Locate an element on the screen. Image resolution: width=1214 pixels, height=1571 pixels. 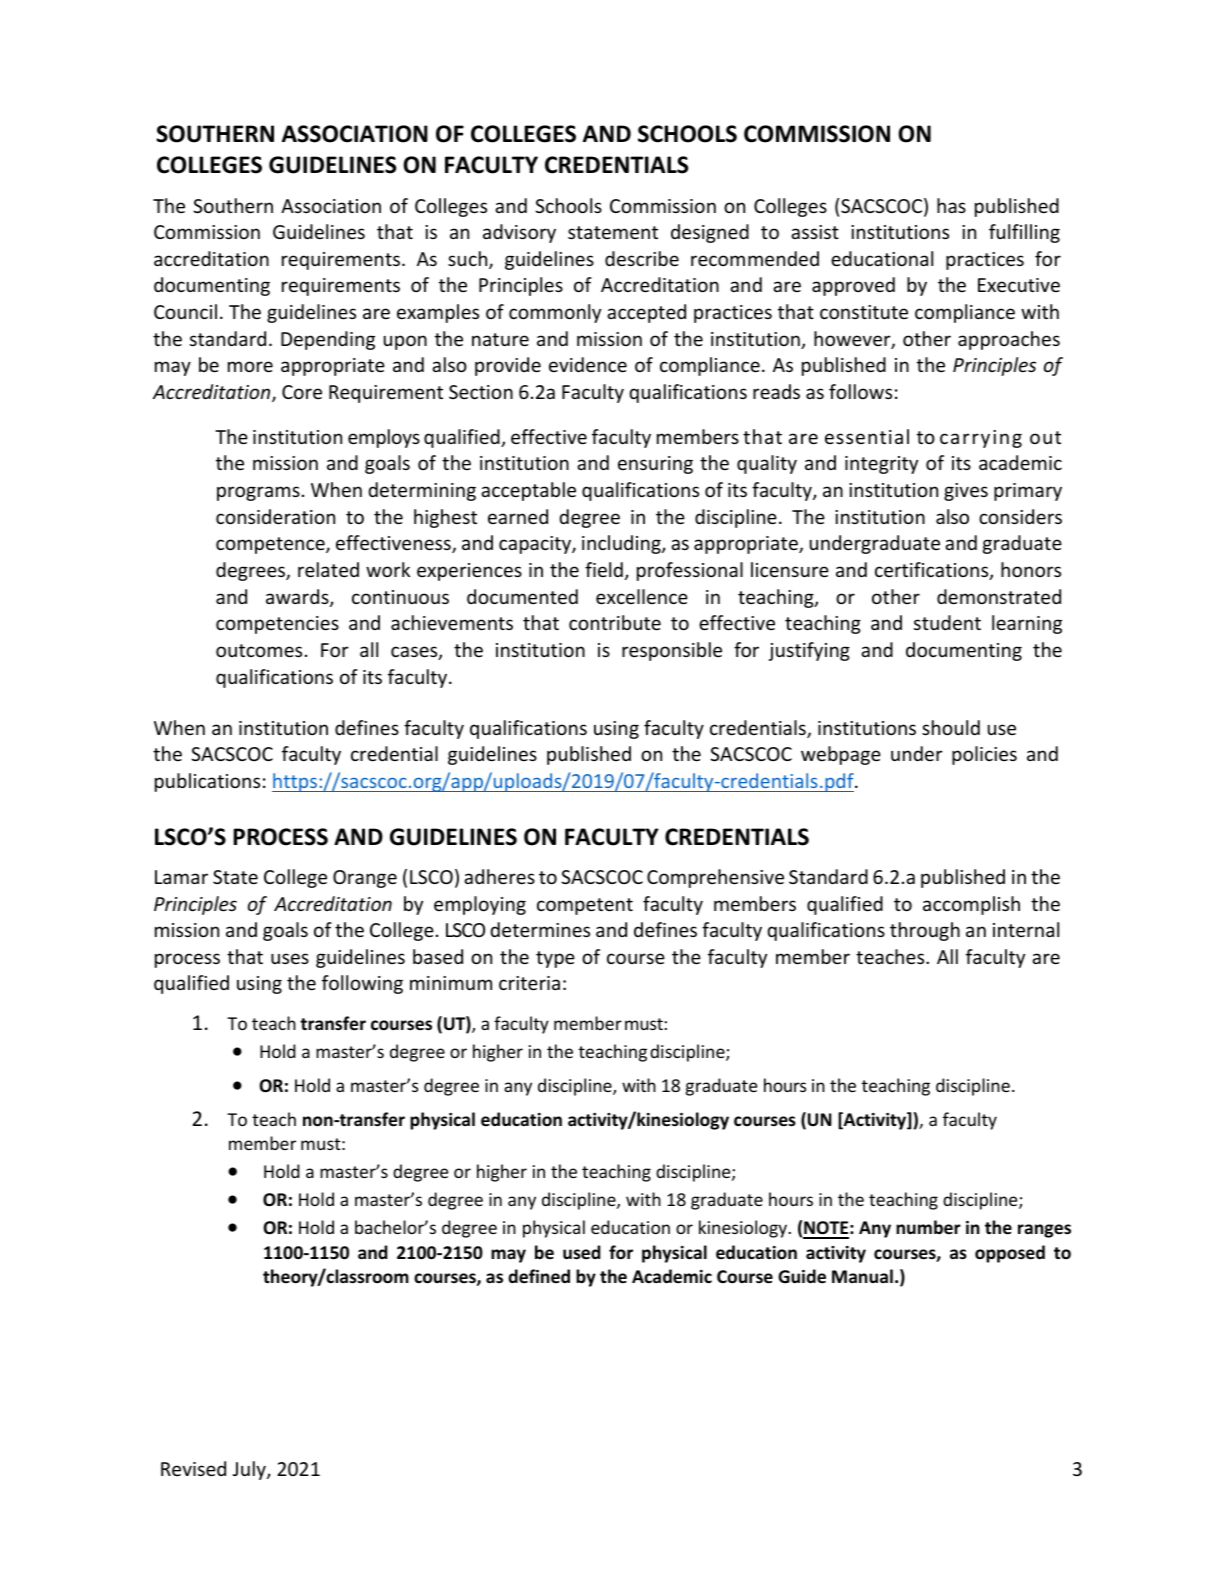
describe is located at coordinates (642, 258).
